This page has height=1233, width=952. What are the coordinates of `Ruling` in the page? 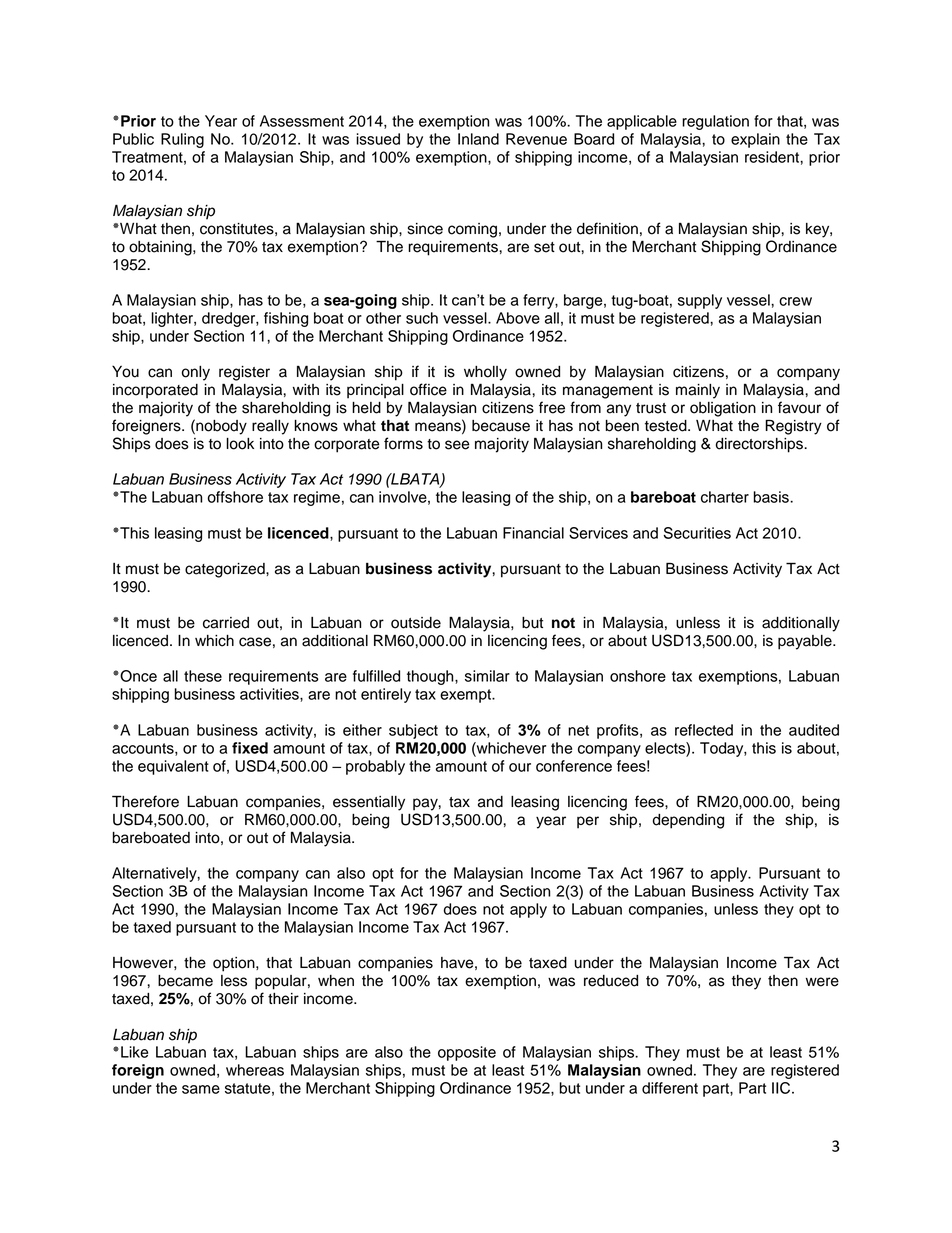 It's located at (182, 140).
